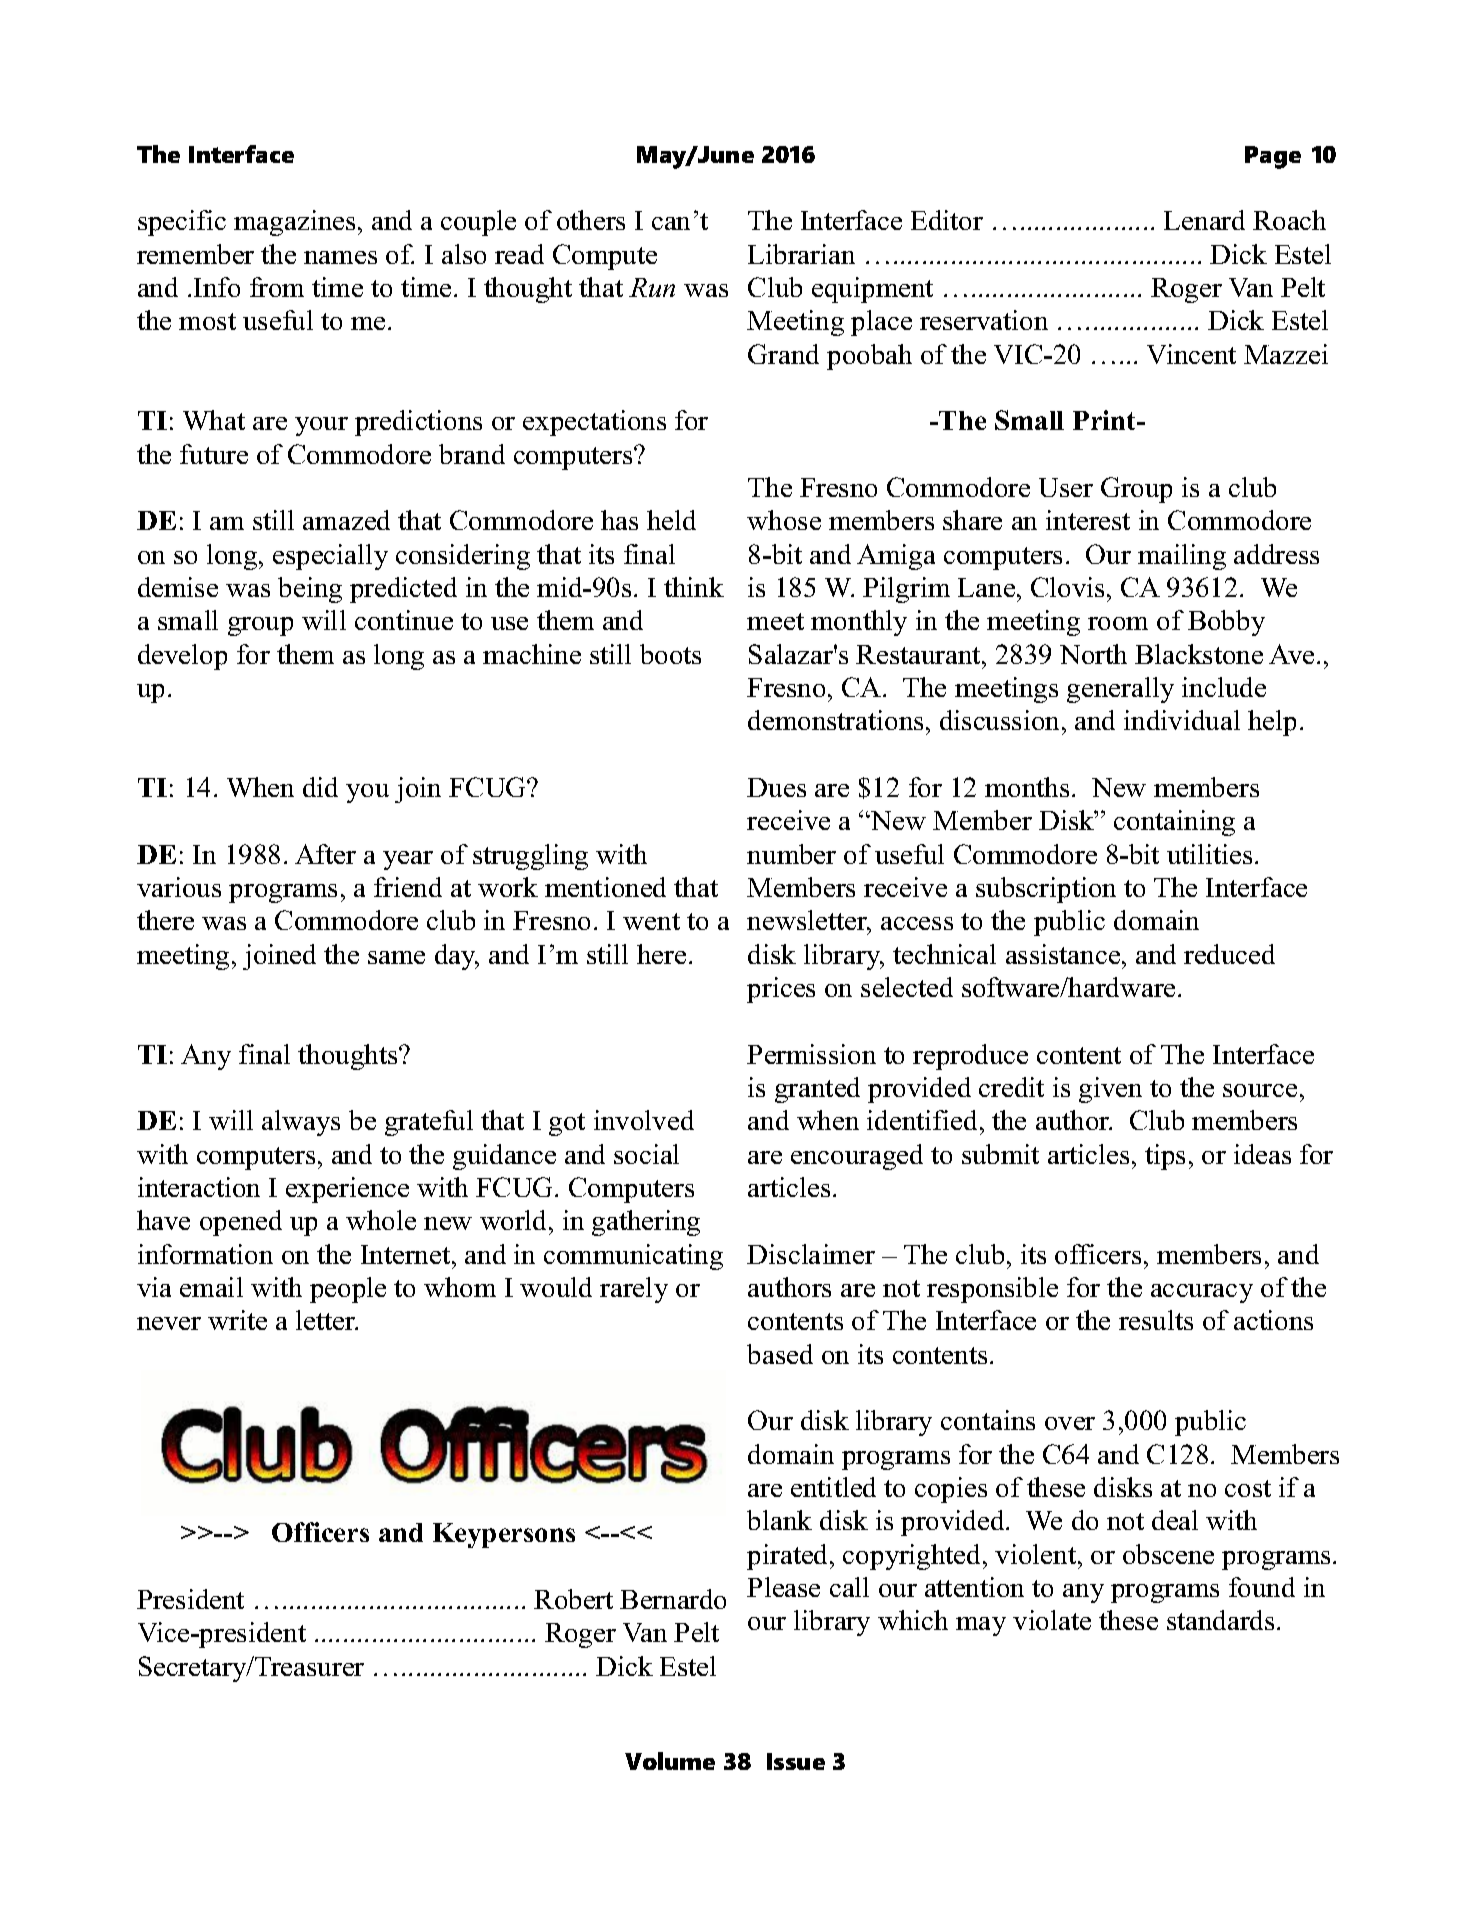  I want to click on being, so click(310, 590).
